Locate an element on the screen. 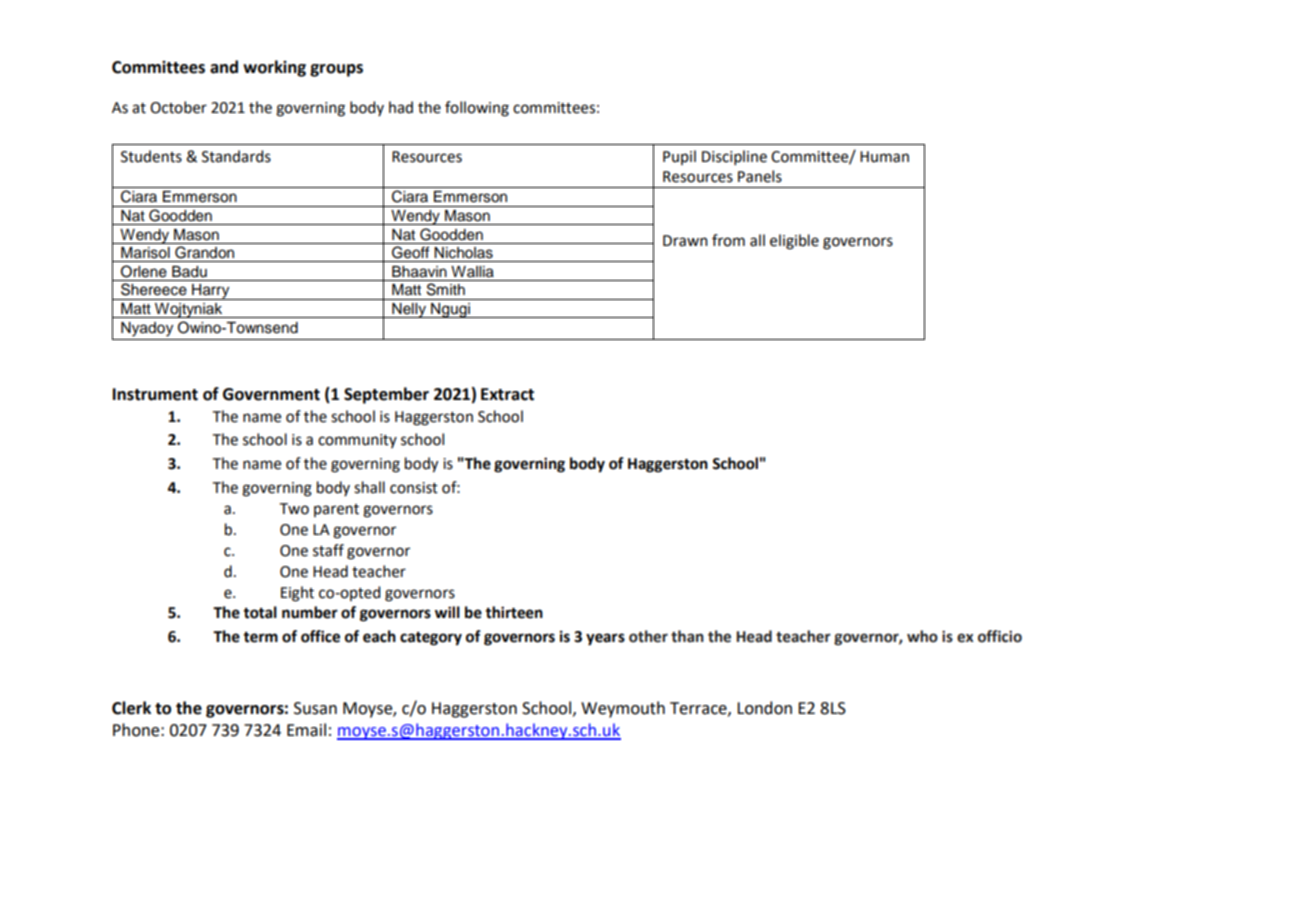 The image size is (1308, 924). Harry is located at coordinates (211, 292).
